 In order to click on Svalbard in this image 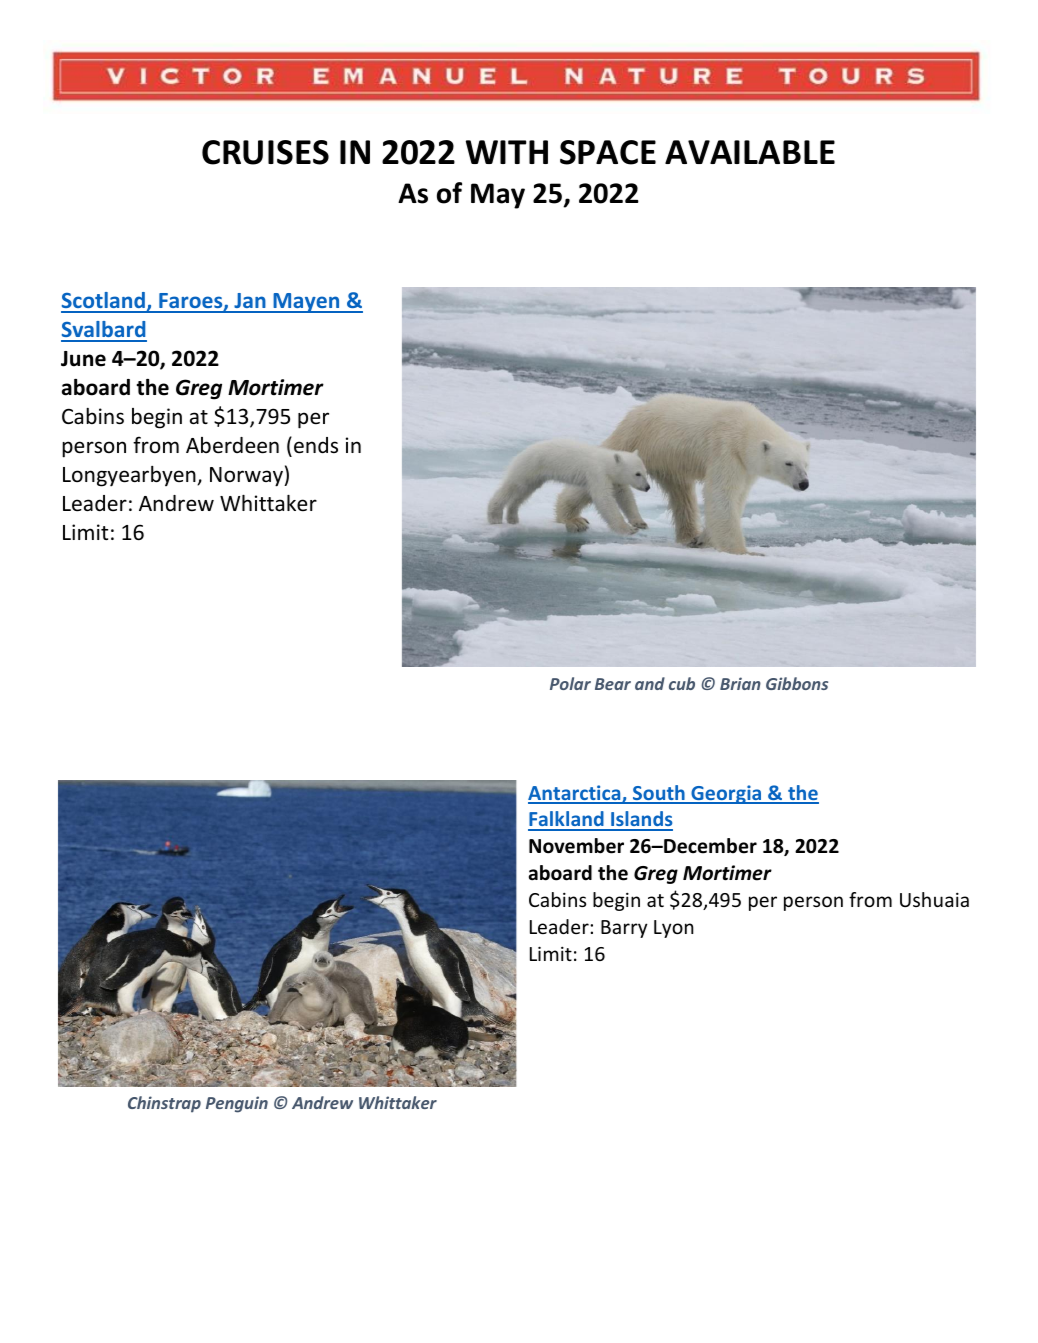, I will do `click(104, 331)`.
